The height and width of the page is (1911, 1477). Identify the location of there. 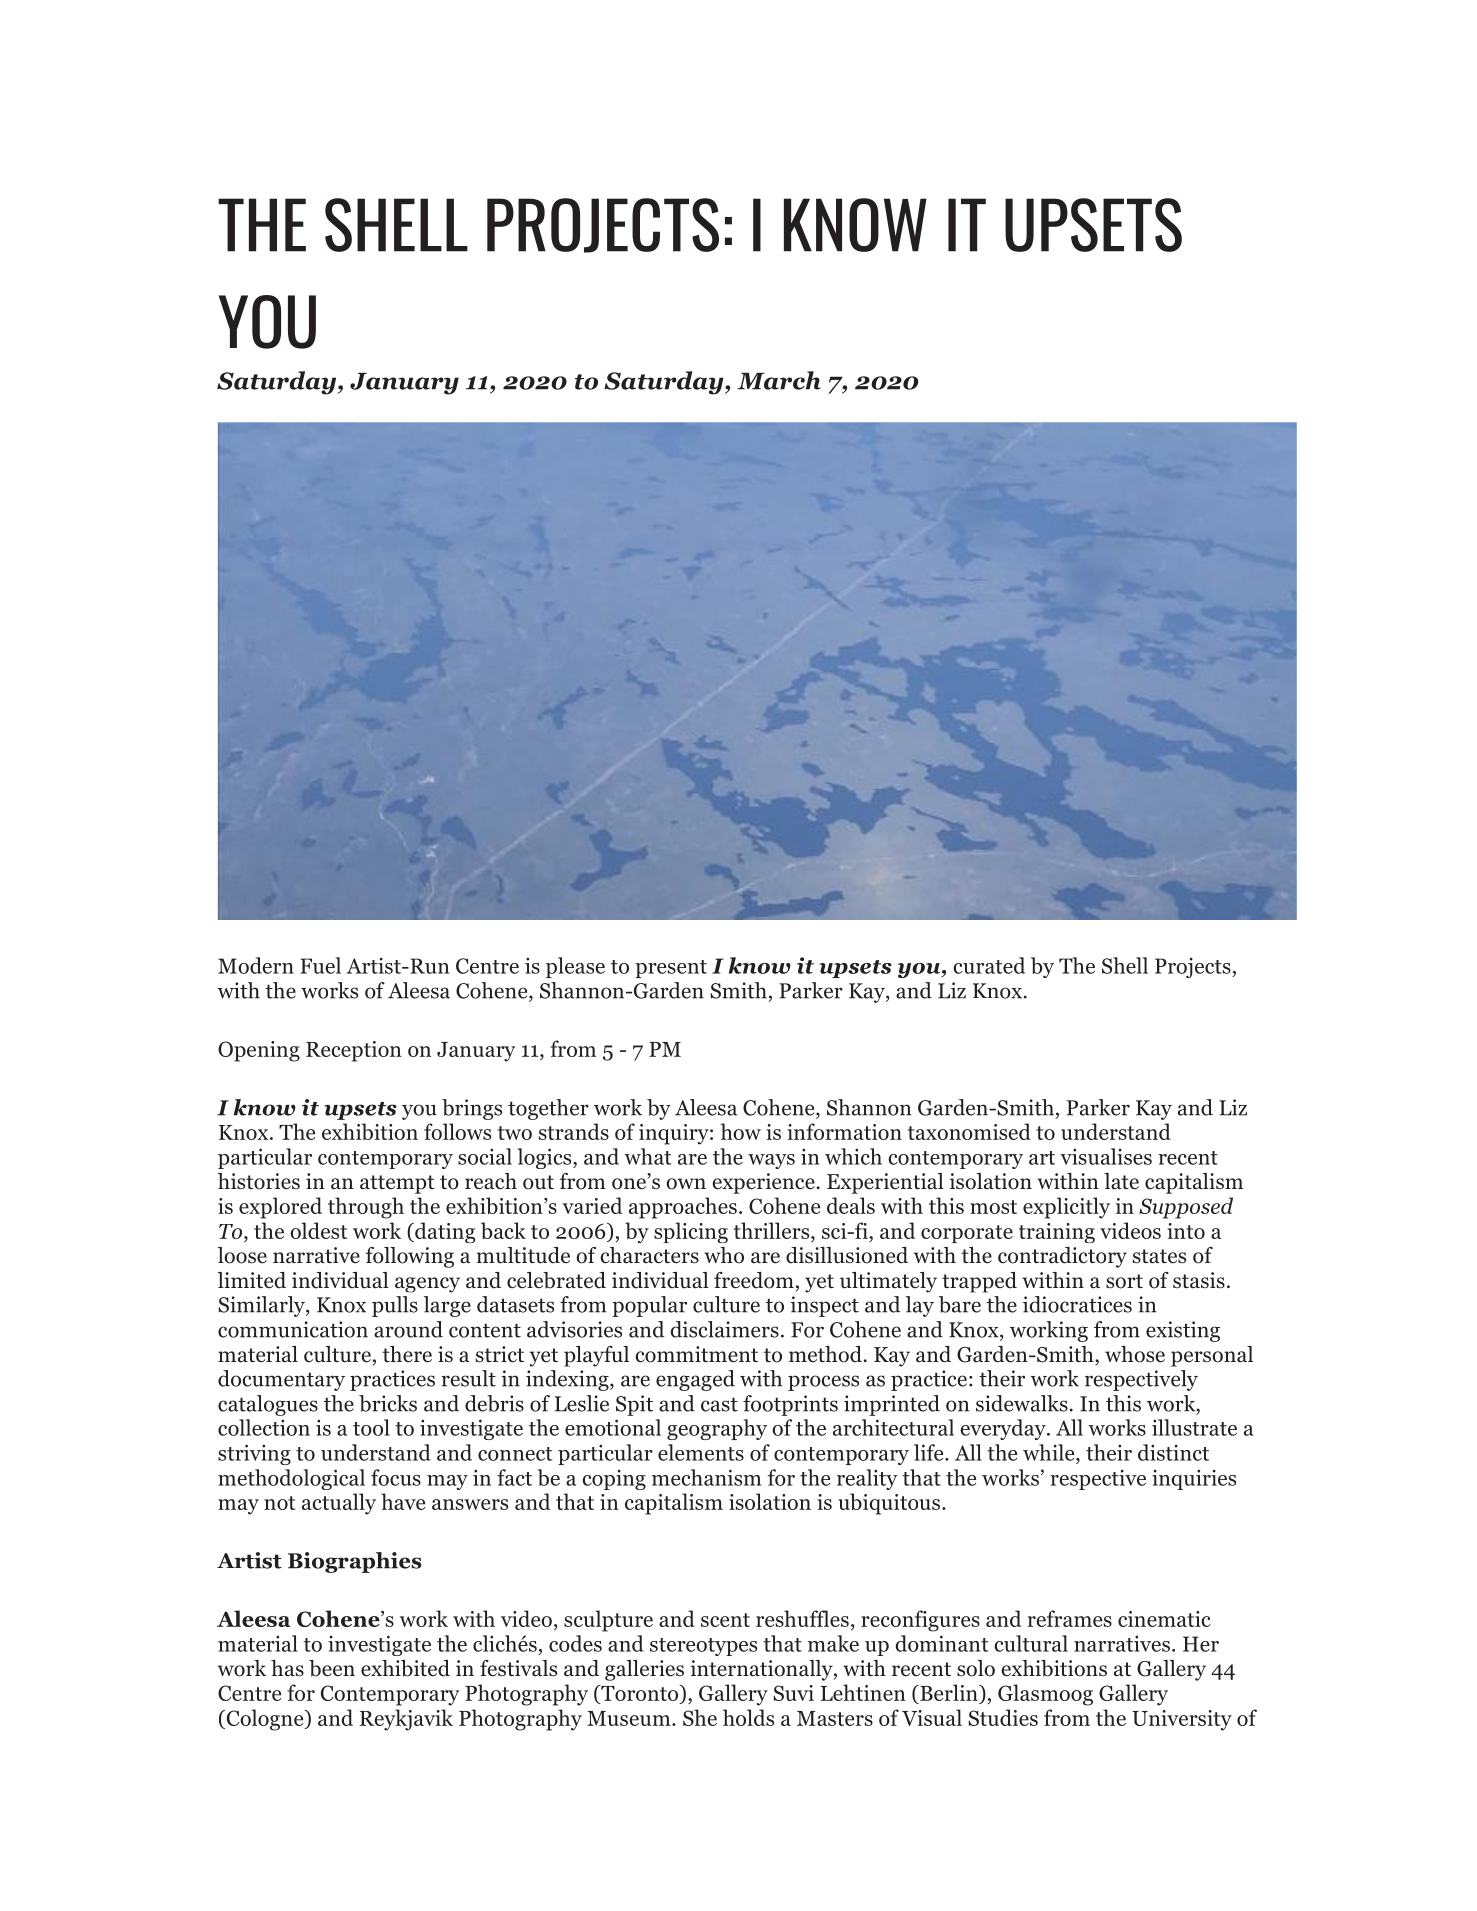
(407, 1354).
